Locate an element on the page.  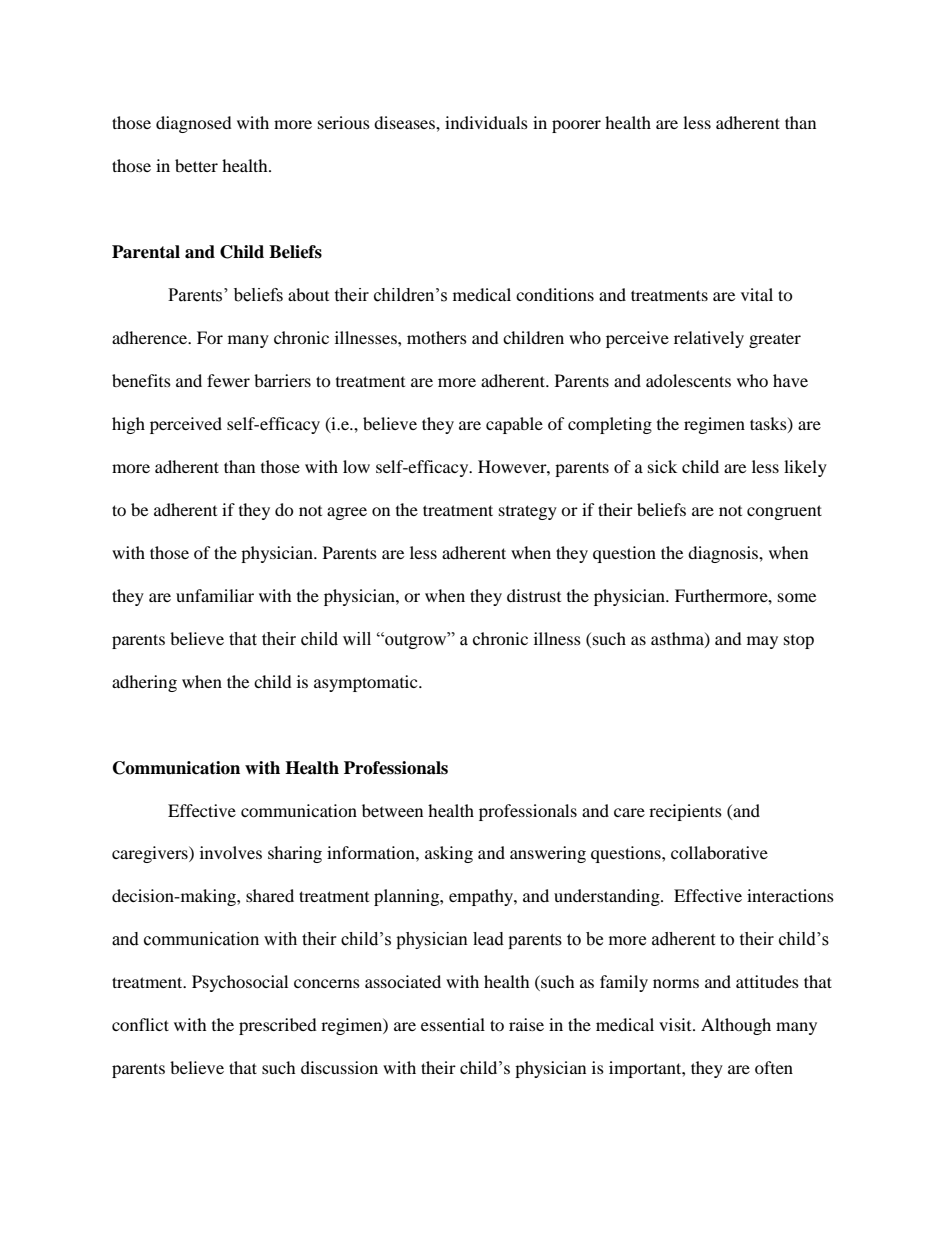
unfamiliar is located at coordinates (215, 595).
